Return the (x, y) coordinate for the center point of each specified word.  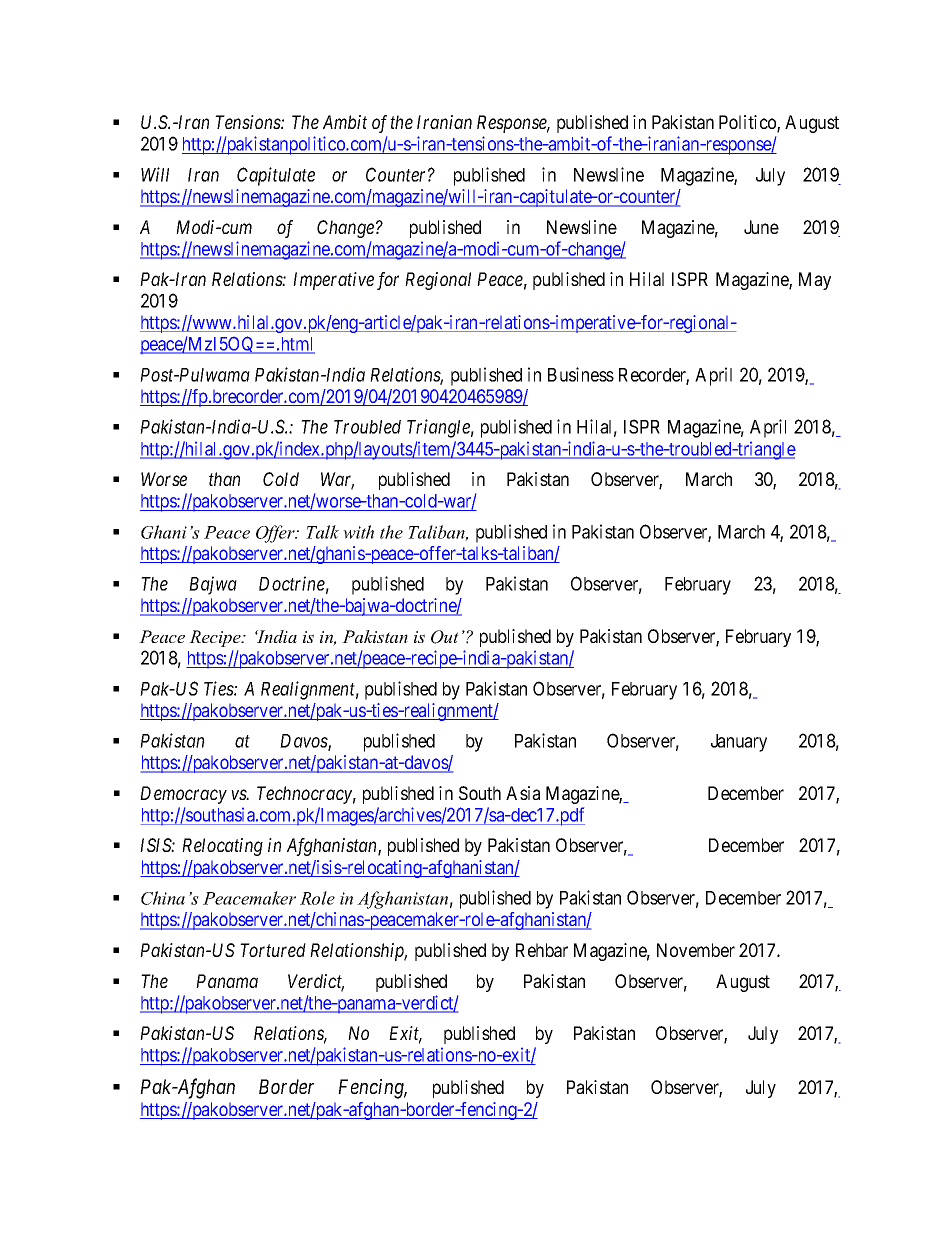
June (761, 227)
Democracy (183, 795)
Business (581, 374)
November (696, 950)
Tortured (273, 950)
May (815, 281)
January (739, 743)
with (358, 532)
